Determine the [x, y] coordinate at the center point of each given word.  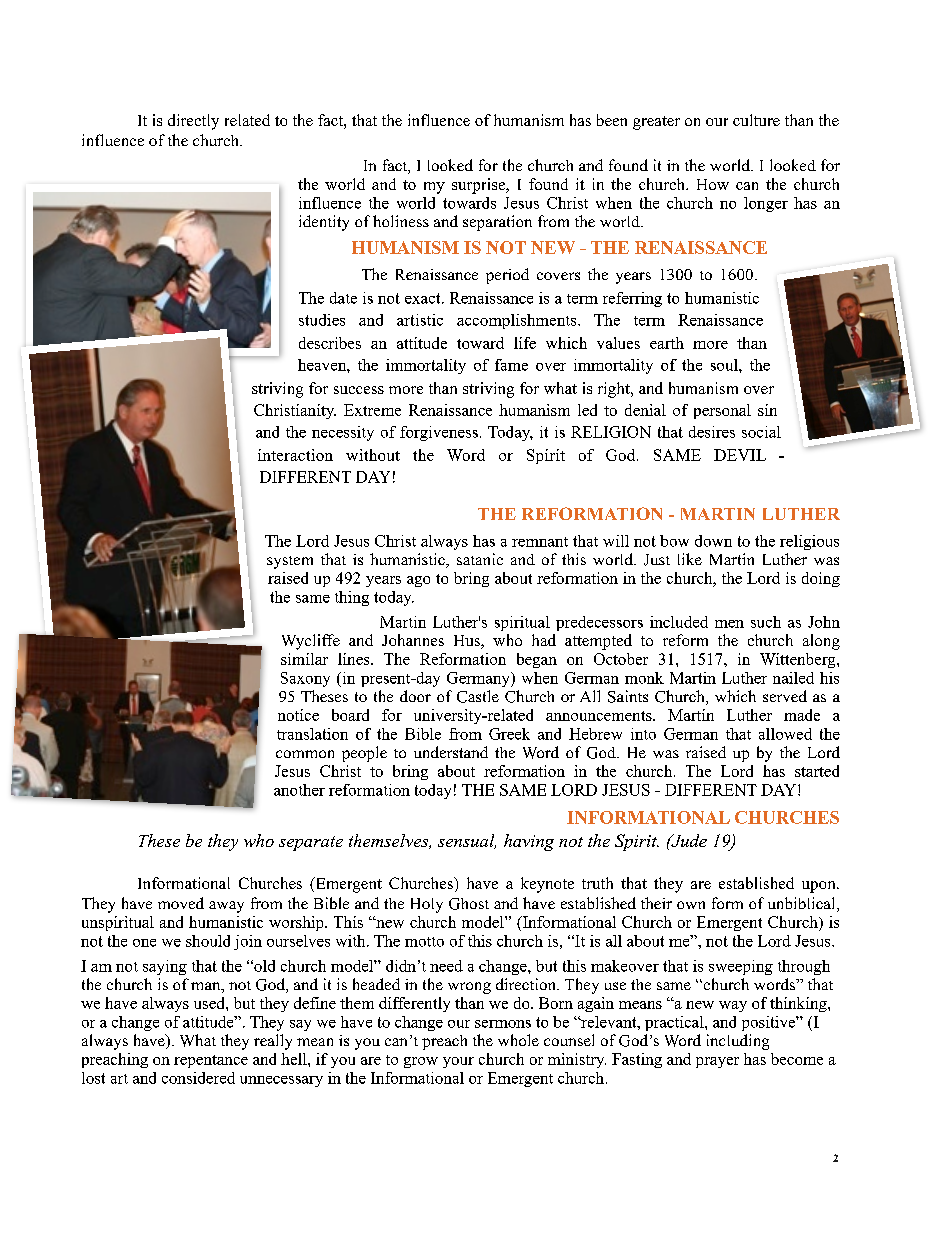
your [458, 1062]
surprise [480, 186]
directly [193, 122]
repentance [211, 1061]
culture [756, 120]
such [766, 622]
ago [418, 581]
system [290, 562]
